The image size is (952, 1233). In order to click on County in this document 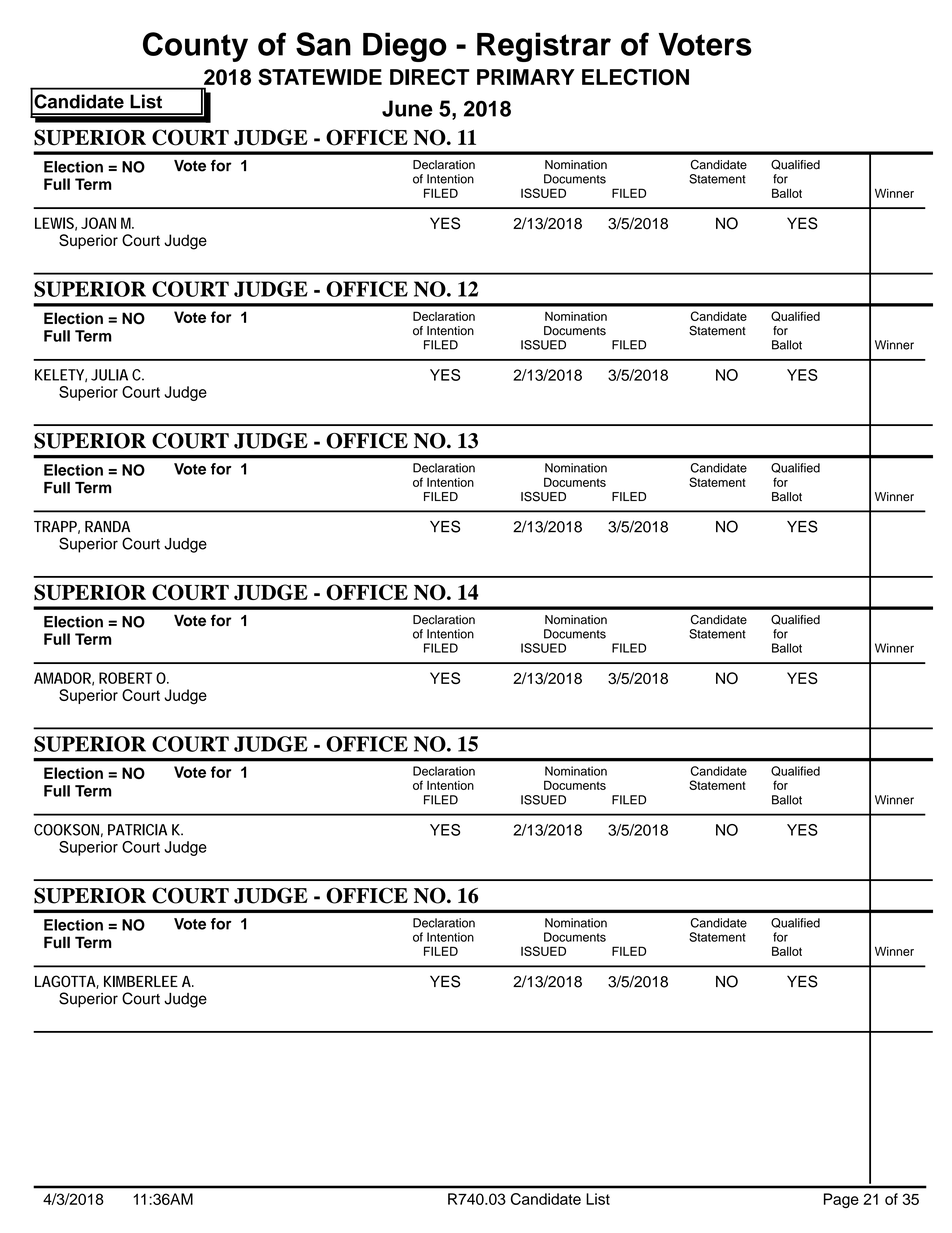, I will do `click(195, 47)`.
